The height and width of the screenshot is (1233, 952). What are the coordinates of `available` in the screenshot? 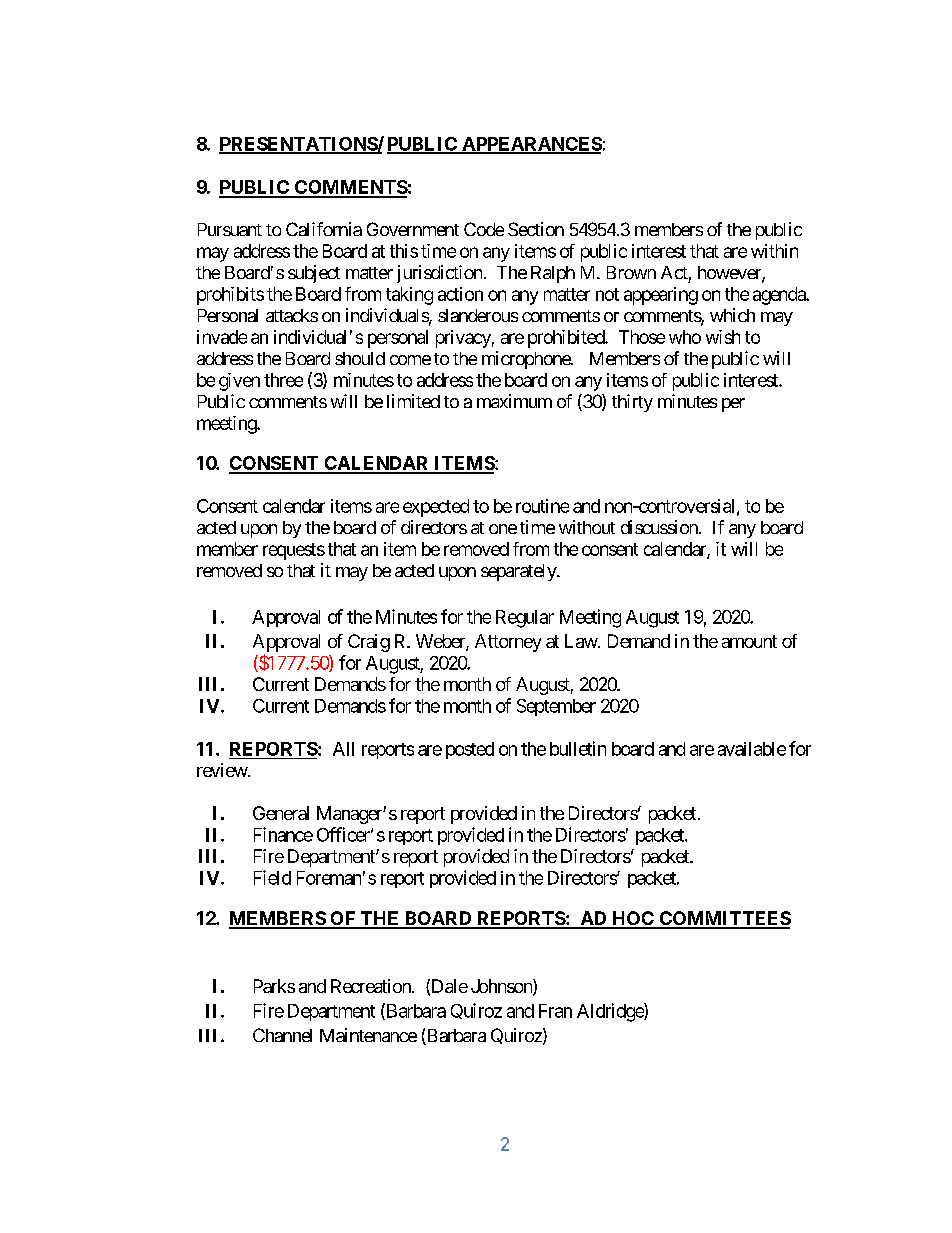 It's located at (752, 749).
